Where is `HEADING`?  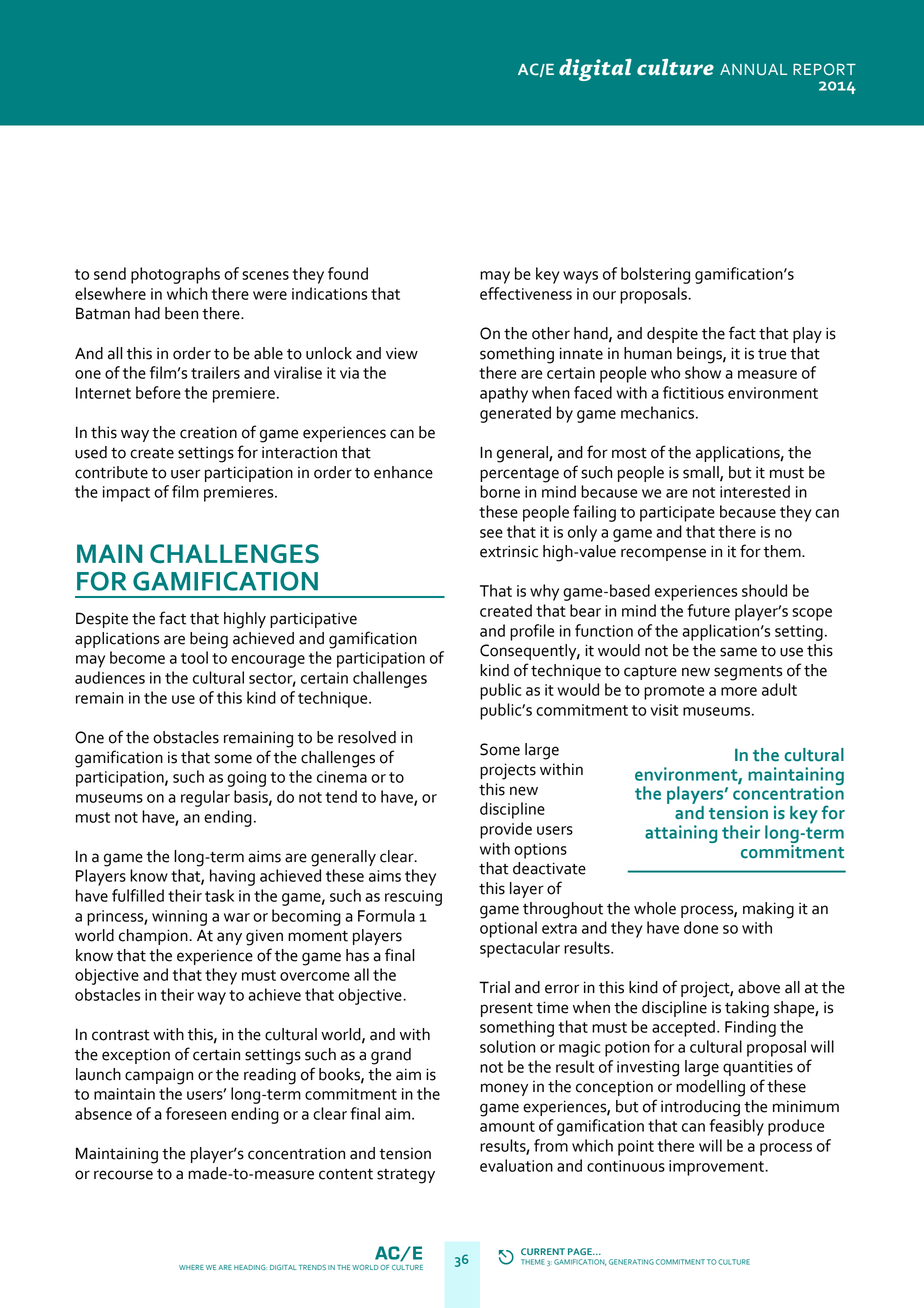 HEADING is located at coordinates (250, 1267).
